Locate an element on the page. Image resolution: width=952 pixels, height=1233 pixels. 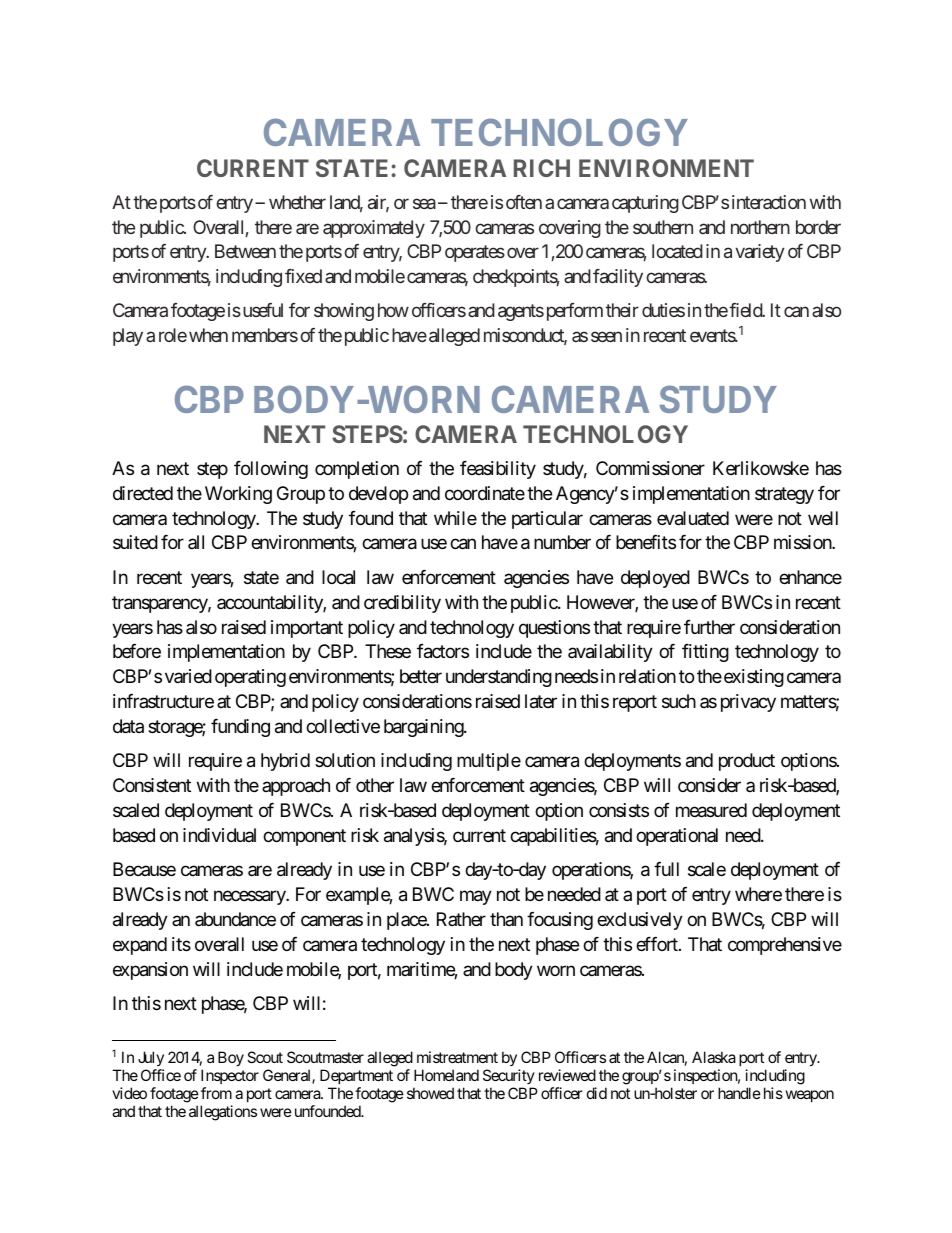
handle is located at coordinates (739, 1093).
